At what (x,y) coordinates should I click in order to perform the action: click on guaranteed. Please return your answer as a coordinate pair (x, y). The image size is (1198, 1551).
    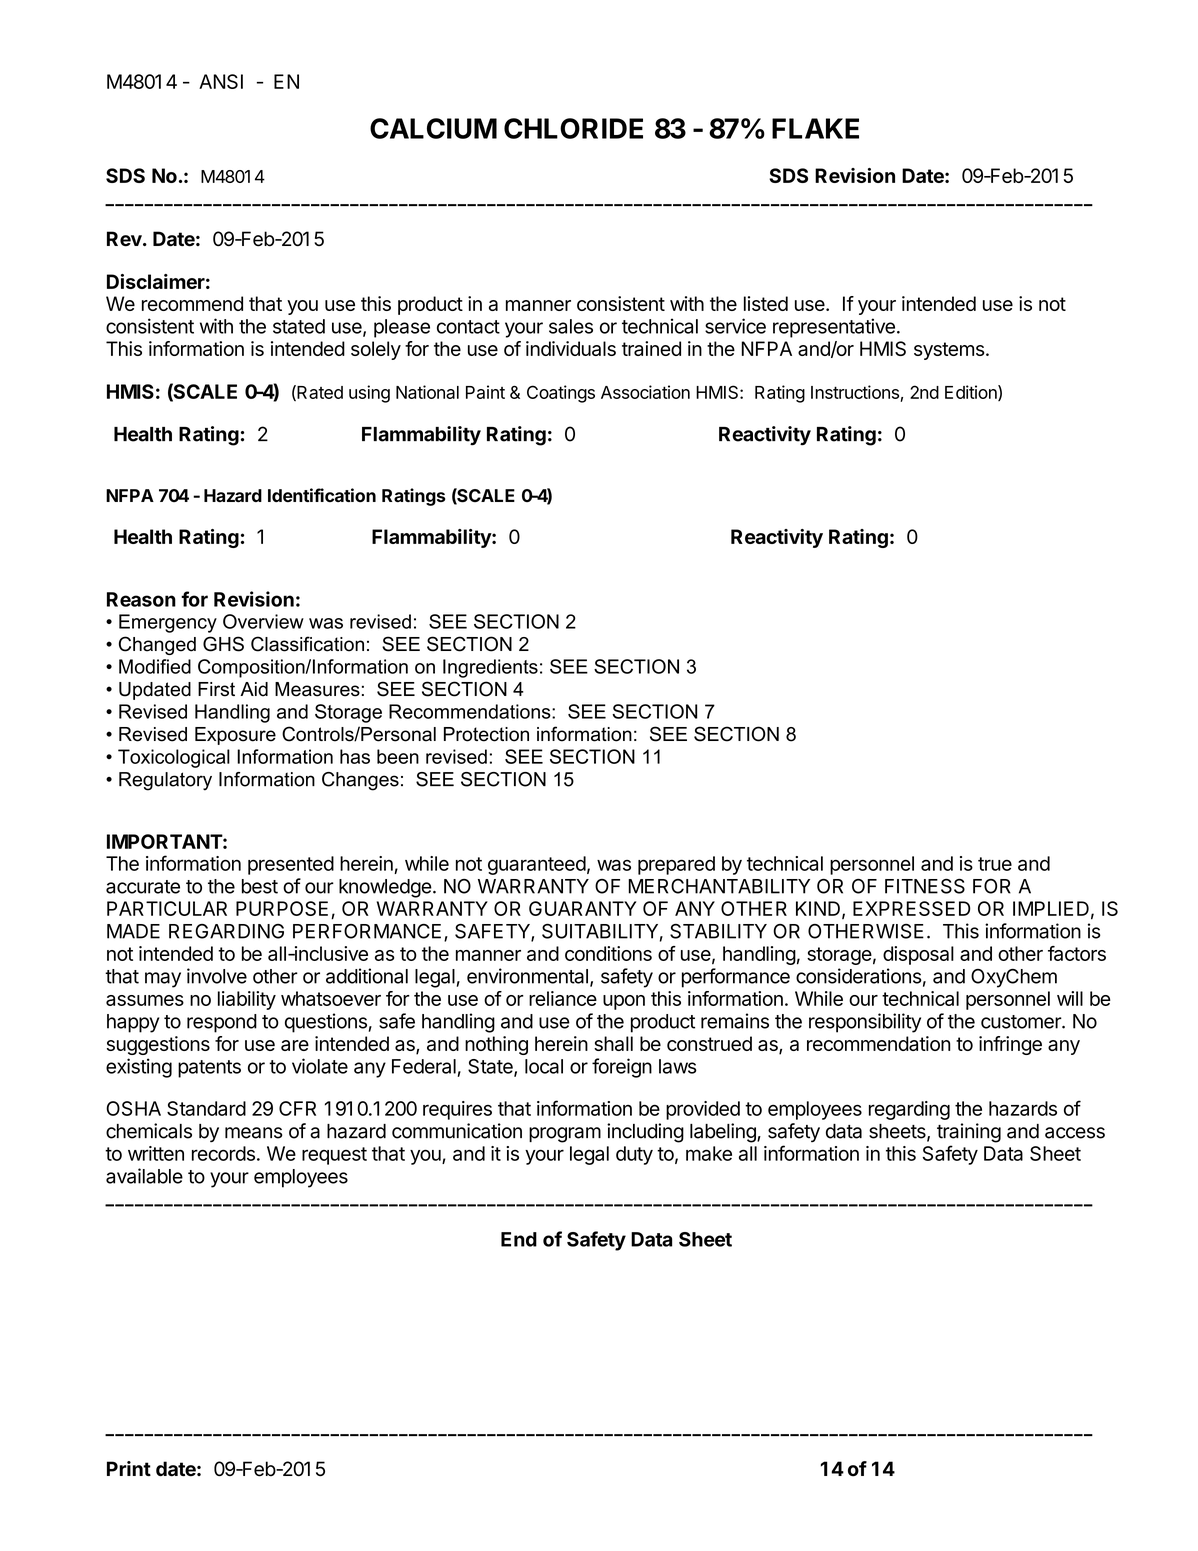
    Looking at the image, I should click on (537, 865).
